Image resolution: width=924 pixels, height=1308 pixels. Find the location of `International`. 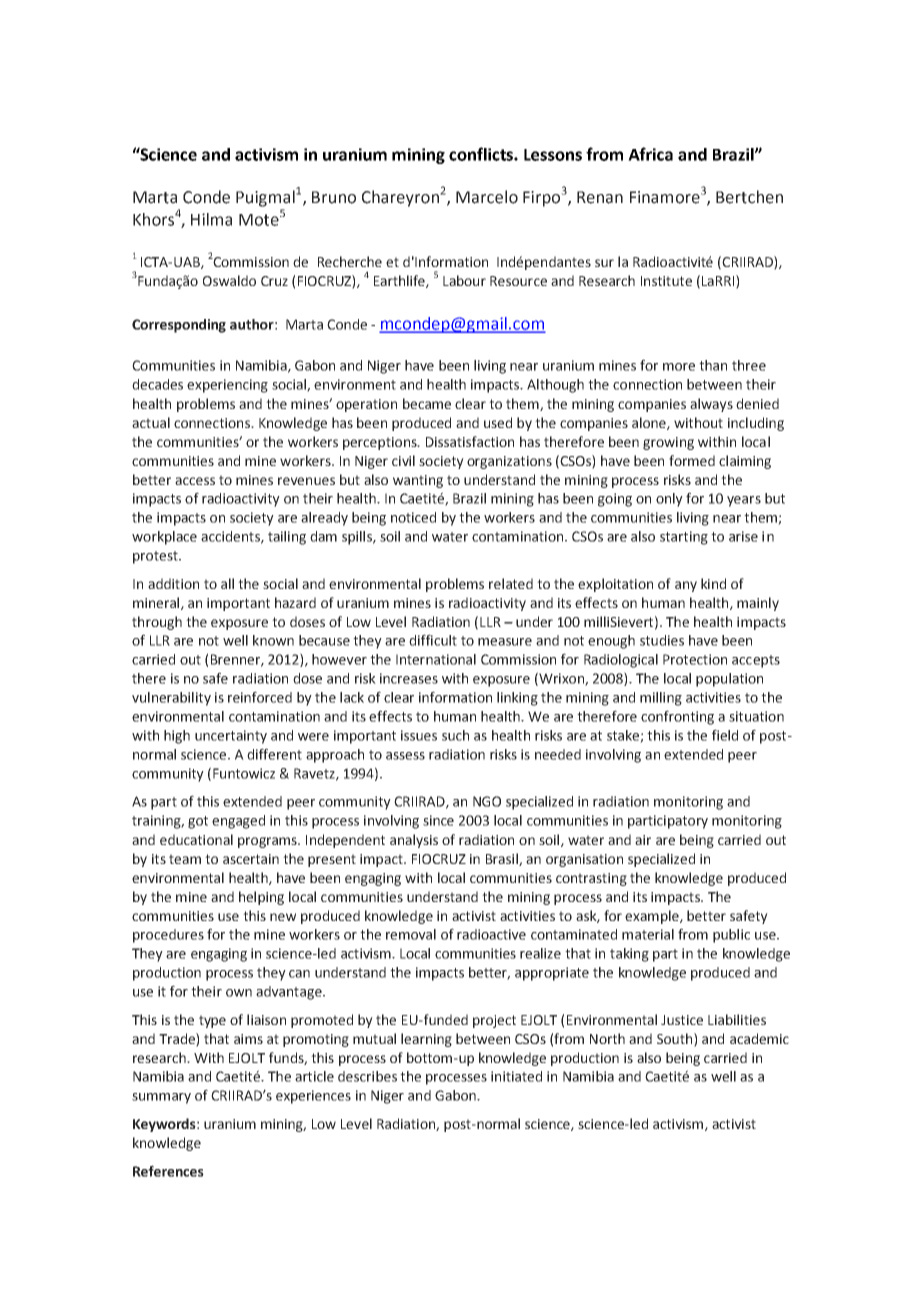

International is located at coordinates (436, 659).
